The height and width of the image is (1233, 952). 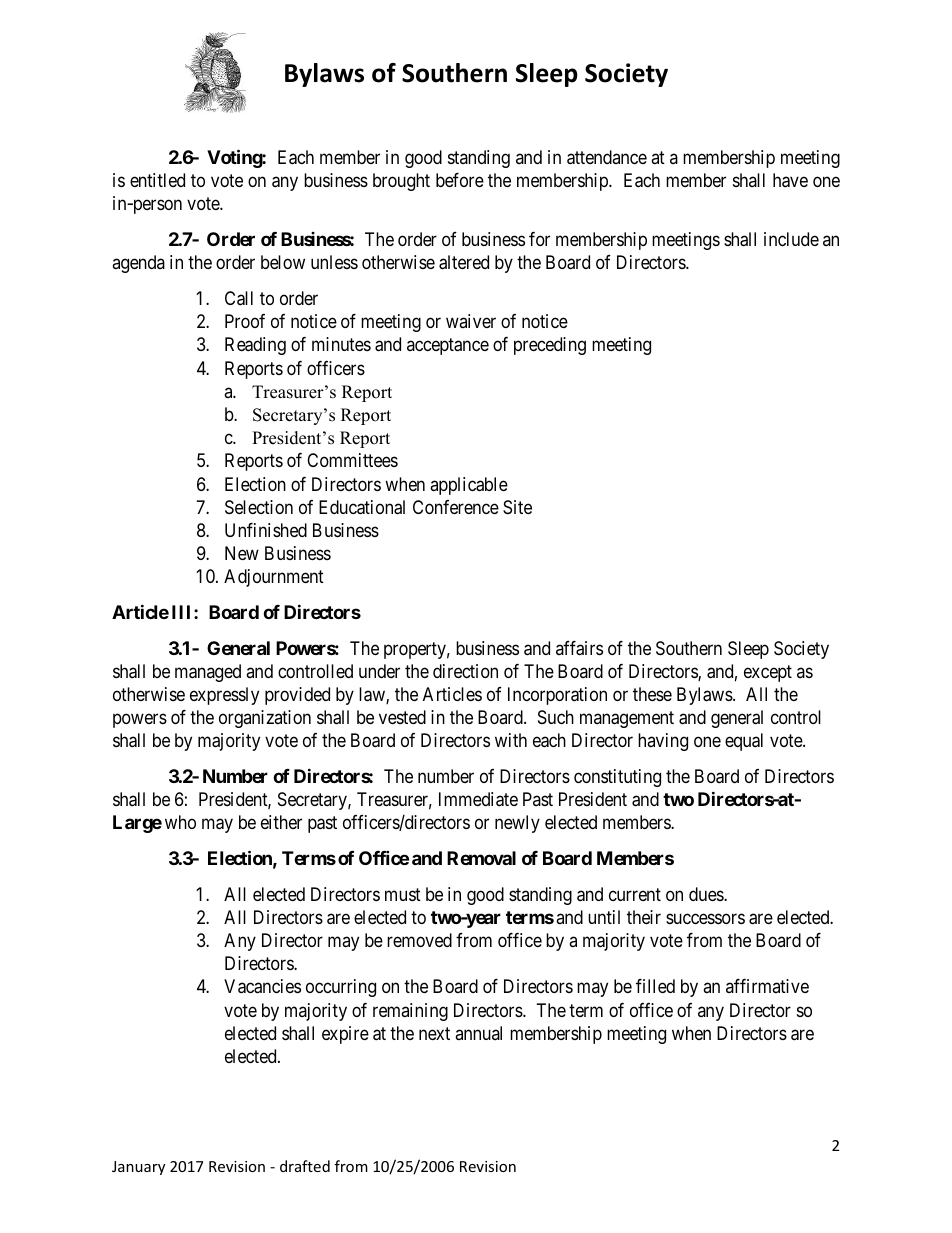 What do you see at coordinates (478, 1033) in the image?
I see `annual` at bounding box center [478, 1033].
